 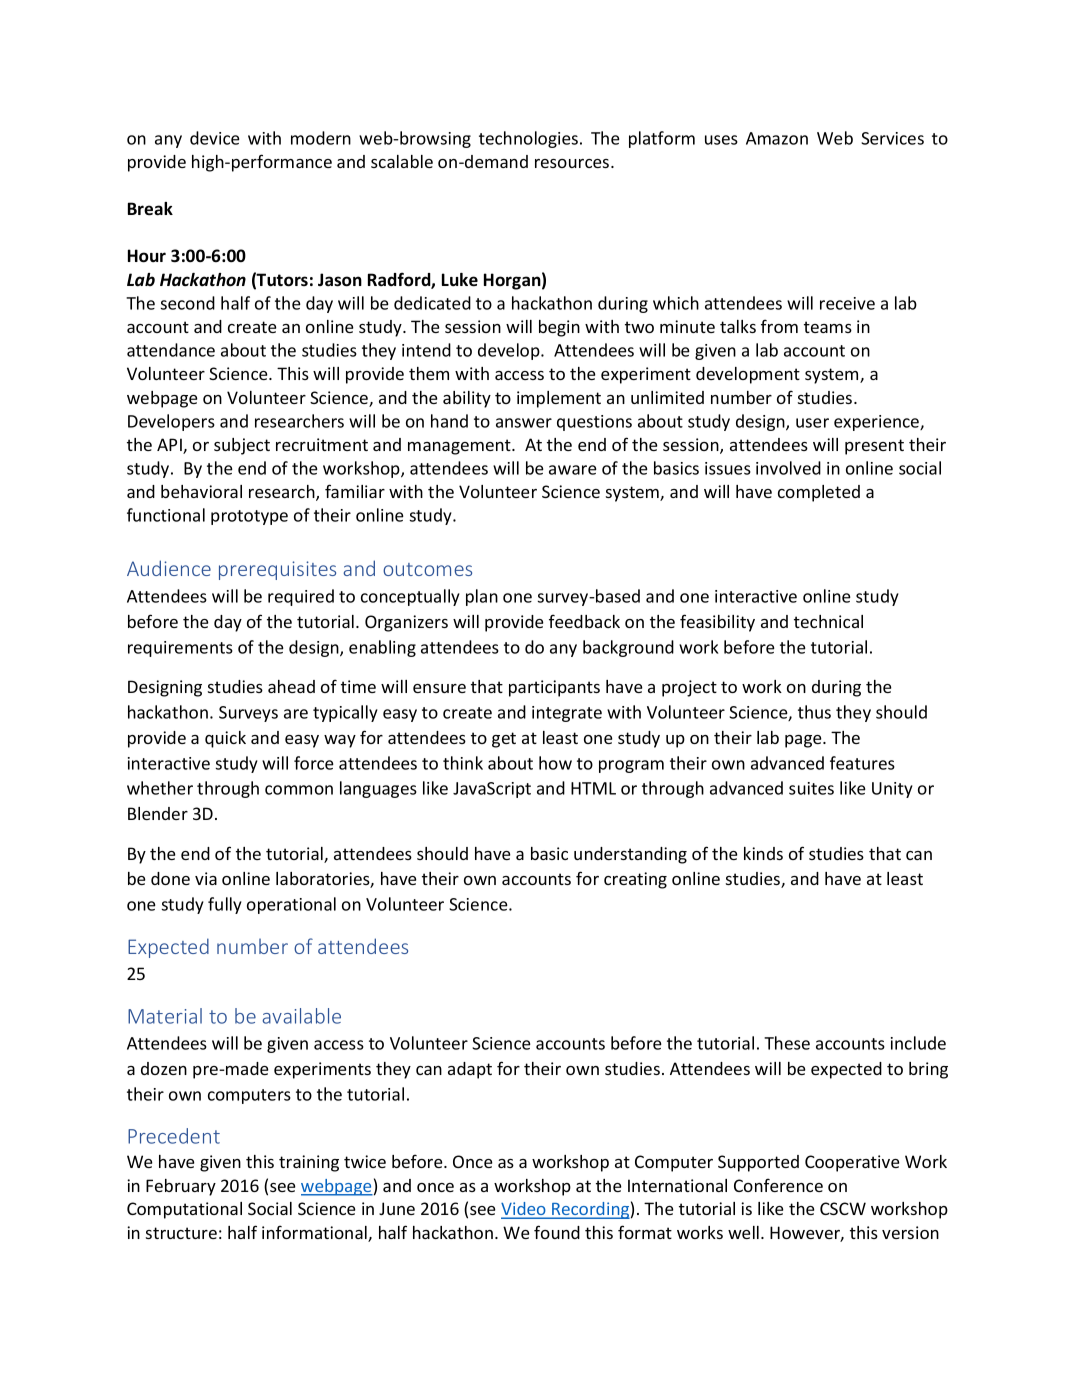 I want to click on Video, so click(x=524, y=1210).
